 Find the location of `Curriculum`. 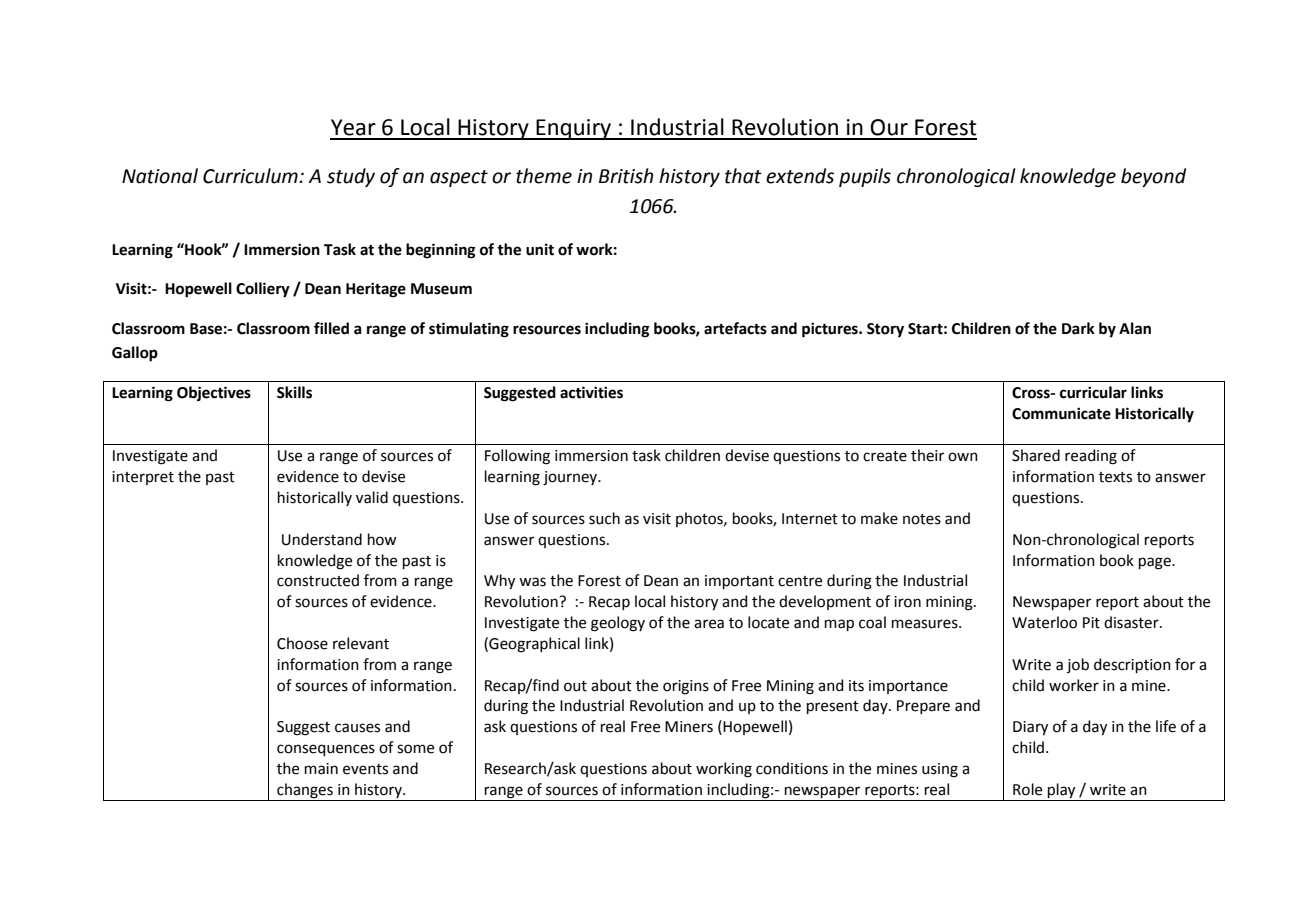

Curriculum is located at coordinates (251, 176).
